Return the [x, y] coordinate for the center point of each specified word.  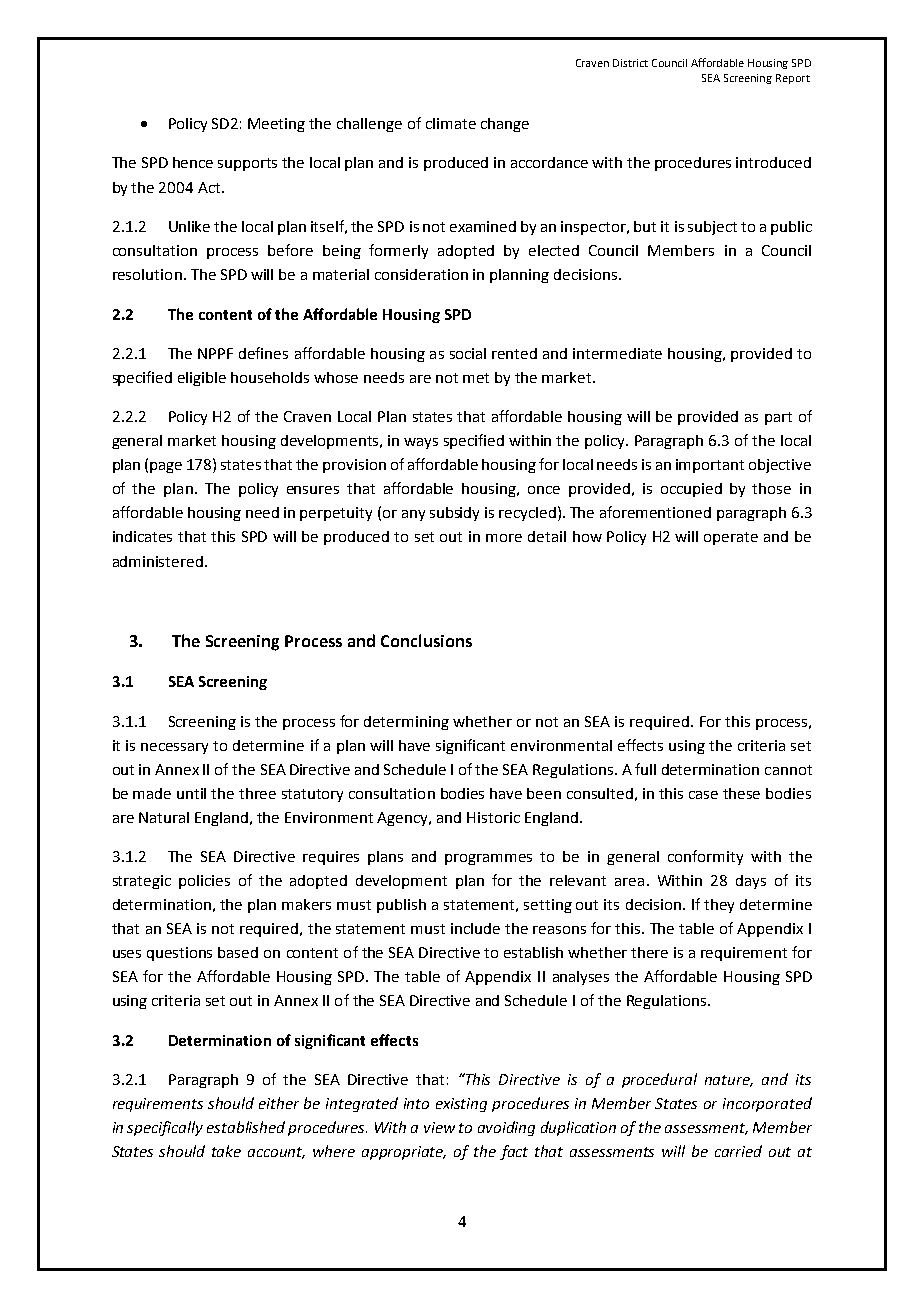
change [505, 125]
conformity [705, 857]
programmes [488, 859]
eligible [202, 379]
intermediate [617, 353]
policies [204, 882]
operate [731, 538]
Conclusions [426, 640]
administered [158, 561]
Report [793, 79]
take [226, 1151]
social [468, 353]
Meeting [276, 125]
